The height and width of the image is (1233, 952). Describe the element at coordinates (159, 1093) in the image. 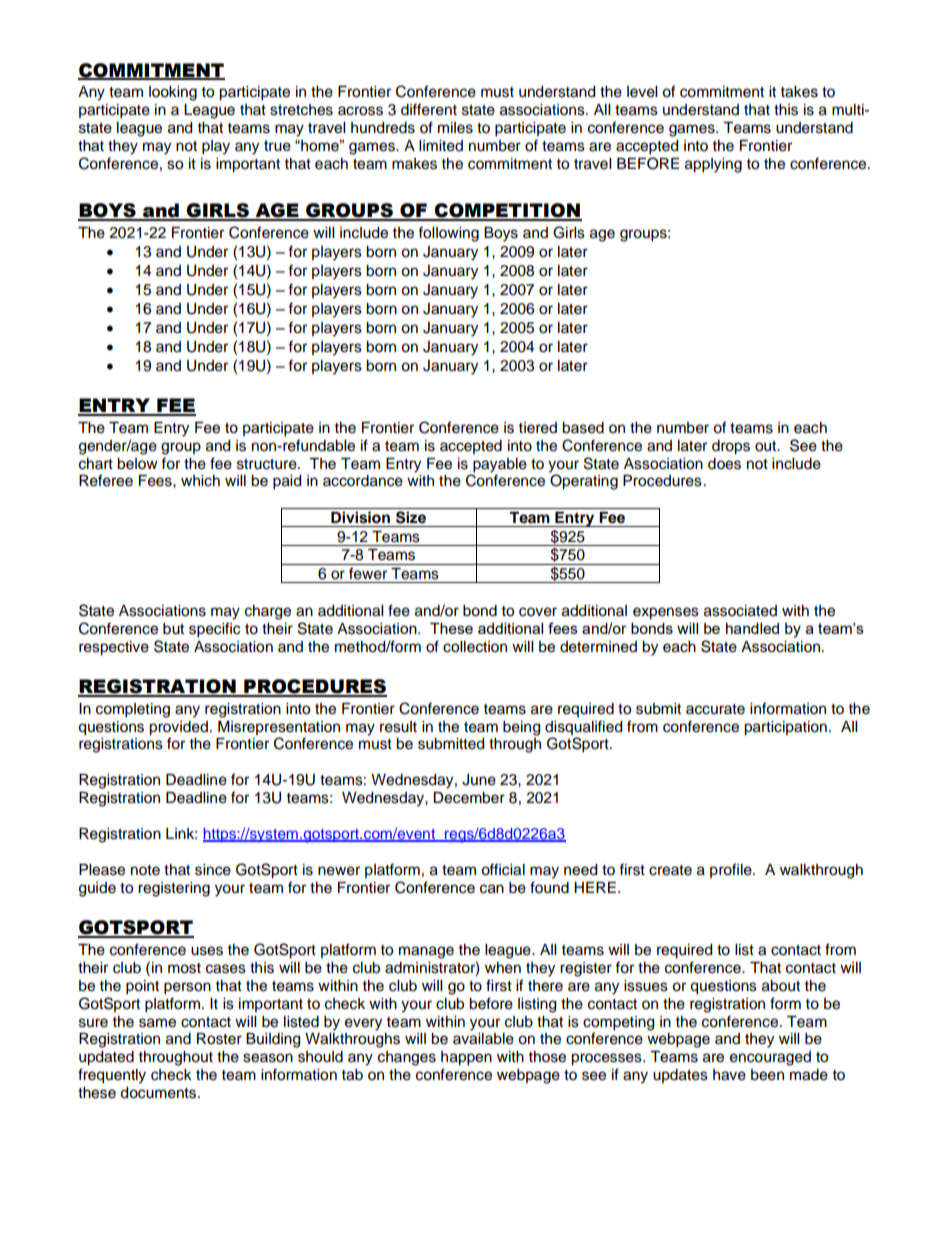

I see `documents` at that location.
